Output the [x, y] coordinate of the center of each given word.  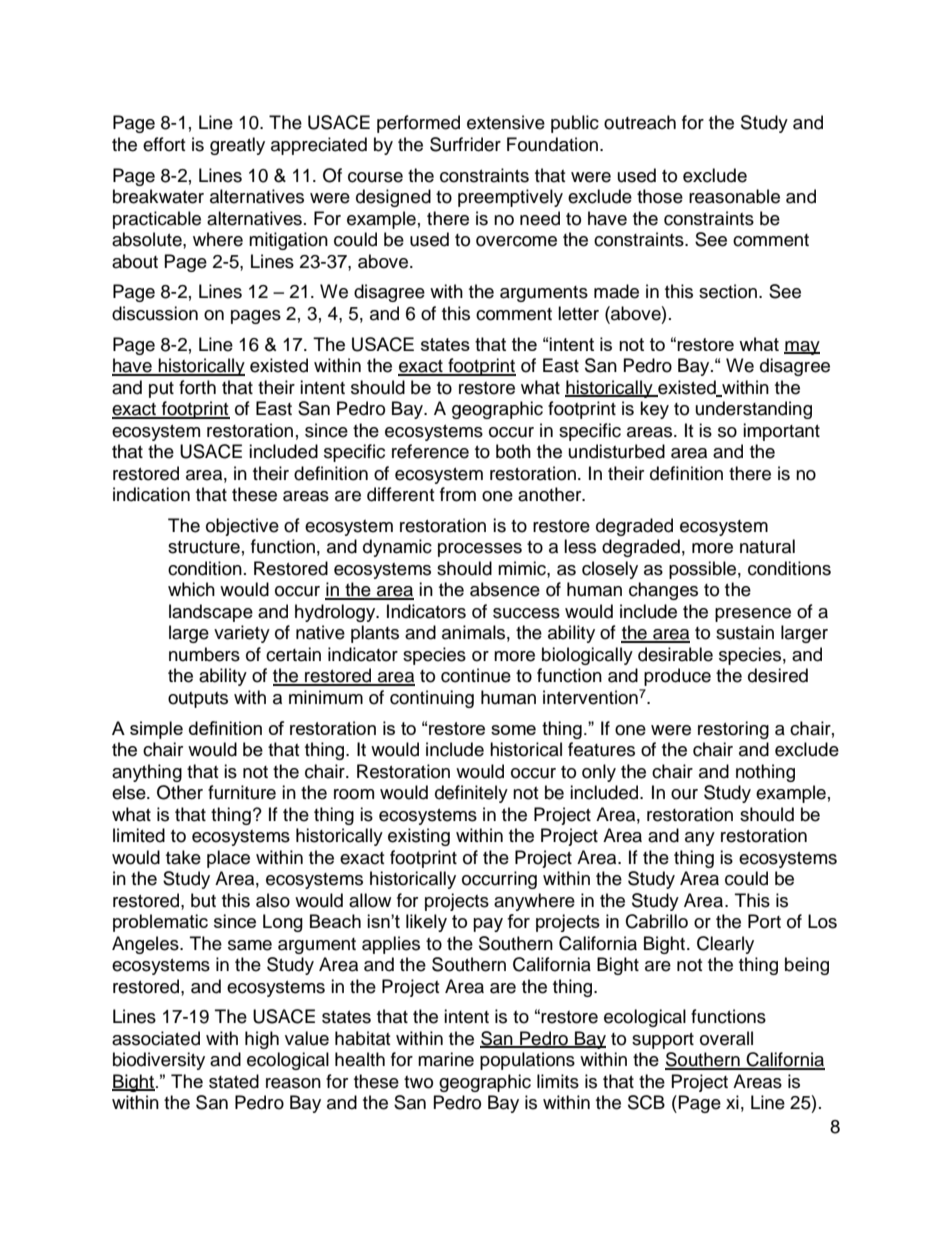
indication [151, 494]
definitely [471, 794]
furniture [242, 792]
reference [430, 451]
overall [726, 1038]
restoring [733, 730]
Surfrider [465, 144]
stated [234, 1081]
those [660, 196]
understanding [754, 410]
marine [446, 1059]
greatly [237, 146]
